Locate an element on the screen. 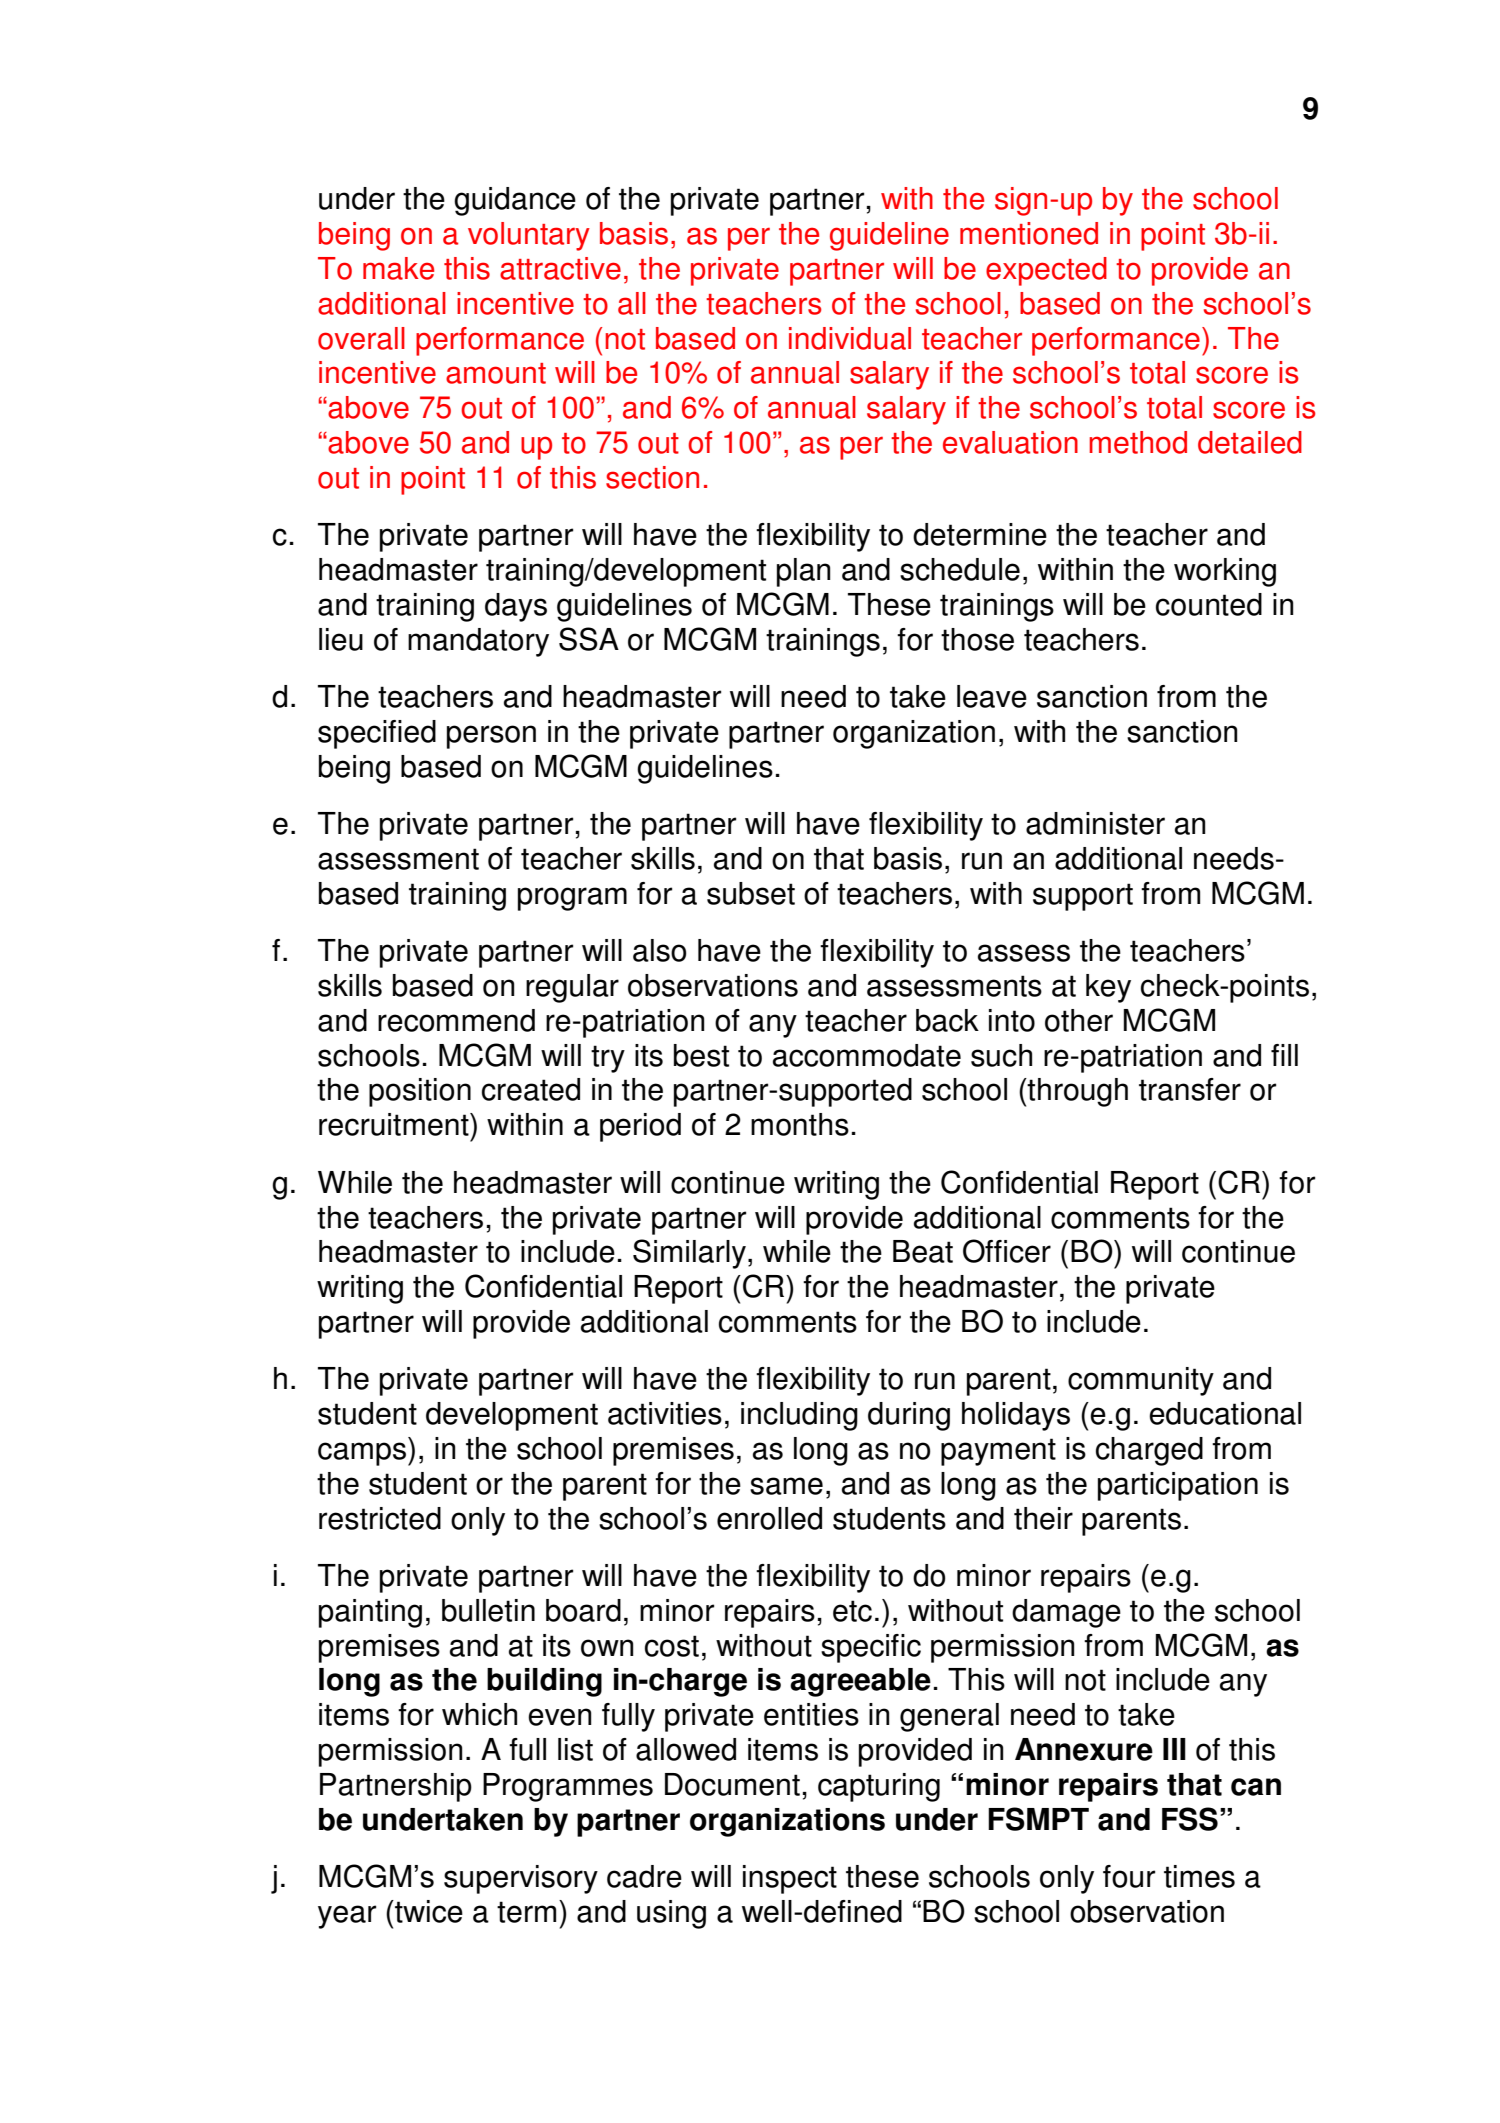 The height and width of the screenshot is (2123, 1500). plan is located at coordinates (803, 572).
